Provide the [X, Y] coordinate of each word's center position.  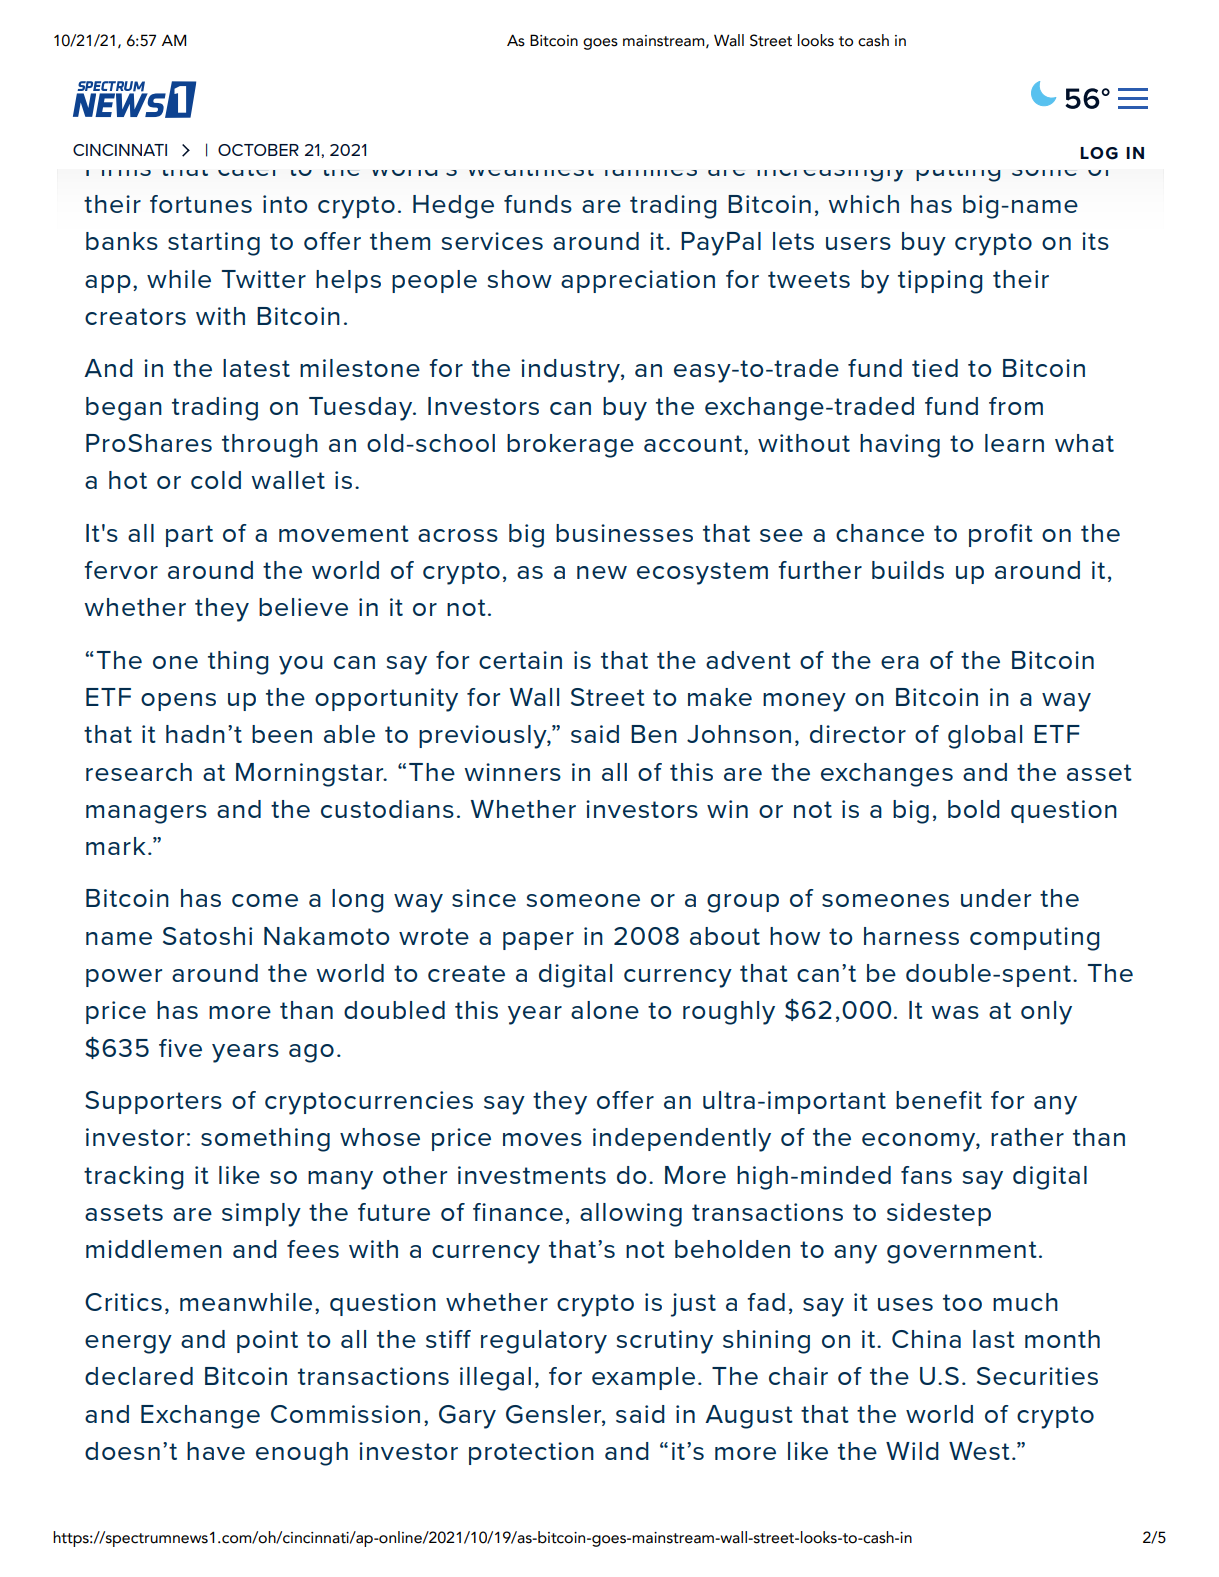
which [863, 204]
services [492, 241]
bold [974, 809]
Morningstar [311, 775]
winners [512, 772]
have [216, 1451]
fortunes [201, 204]
